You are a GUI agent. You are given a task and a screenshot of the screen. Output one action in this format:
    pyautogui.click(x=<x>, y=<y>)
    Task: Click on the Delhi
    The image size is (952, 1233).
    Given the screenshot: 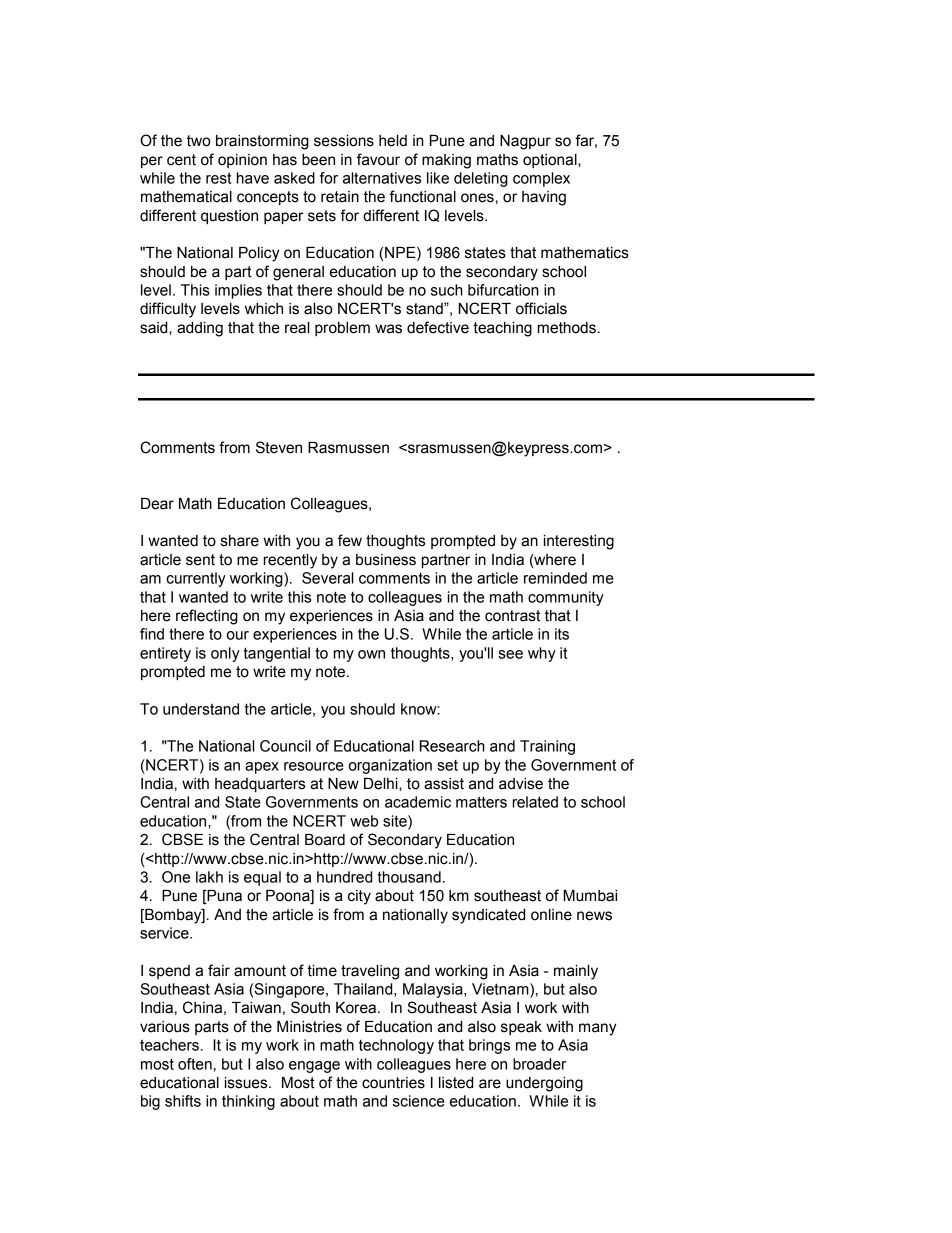 What is the action you would take?
    pyautogui.click(x=382, y=784)
